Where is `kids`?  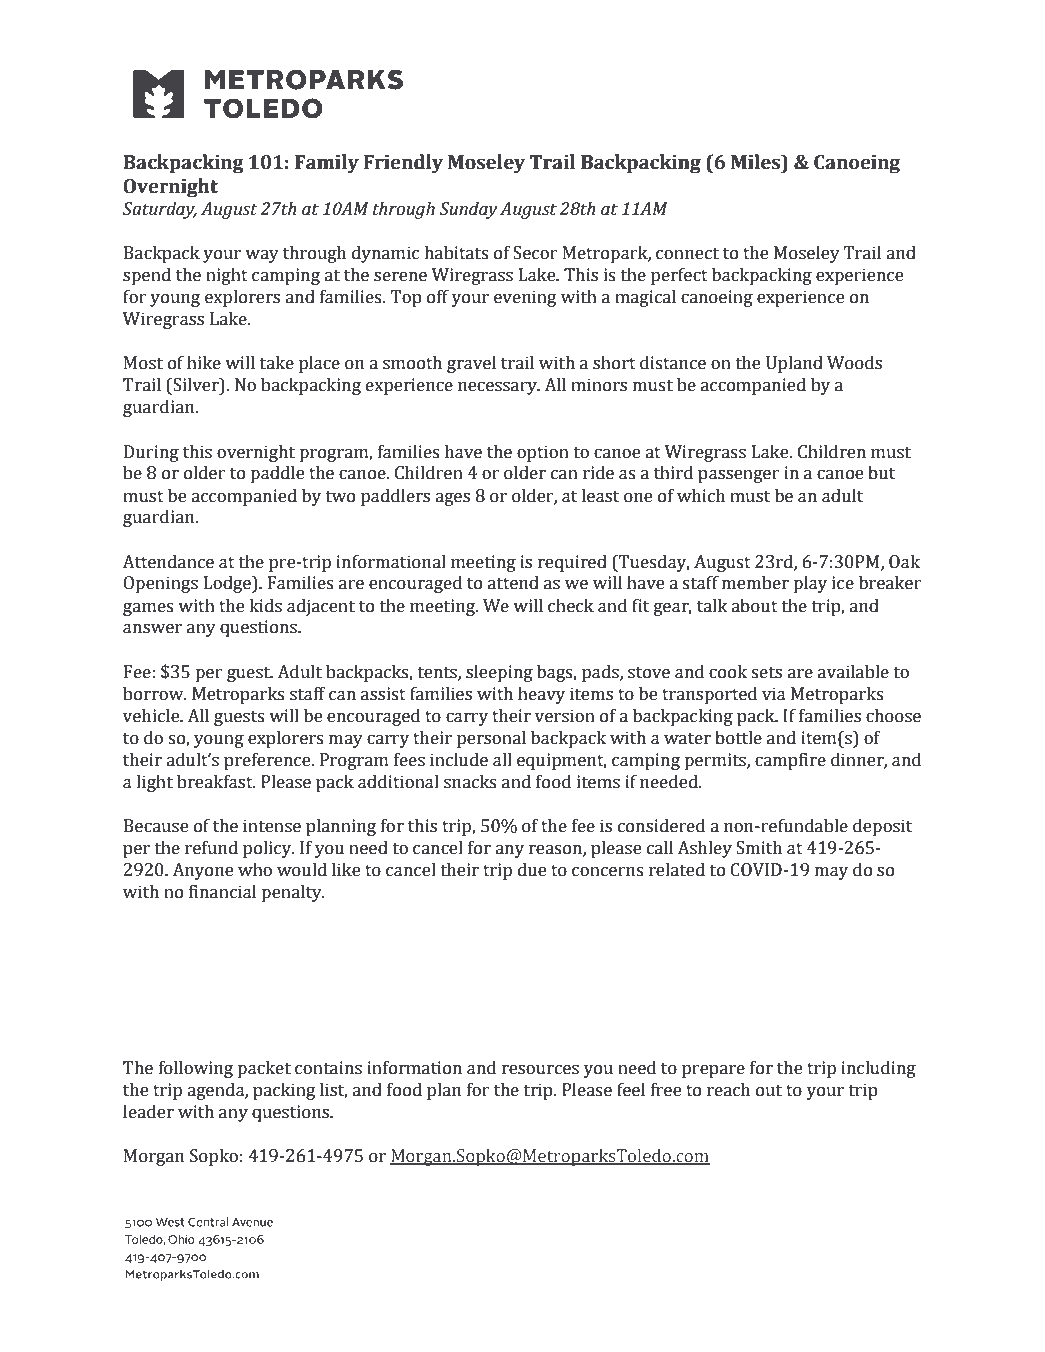 kids is located at coordinates (266, 605).
